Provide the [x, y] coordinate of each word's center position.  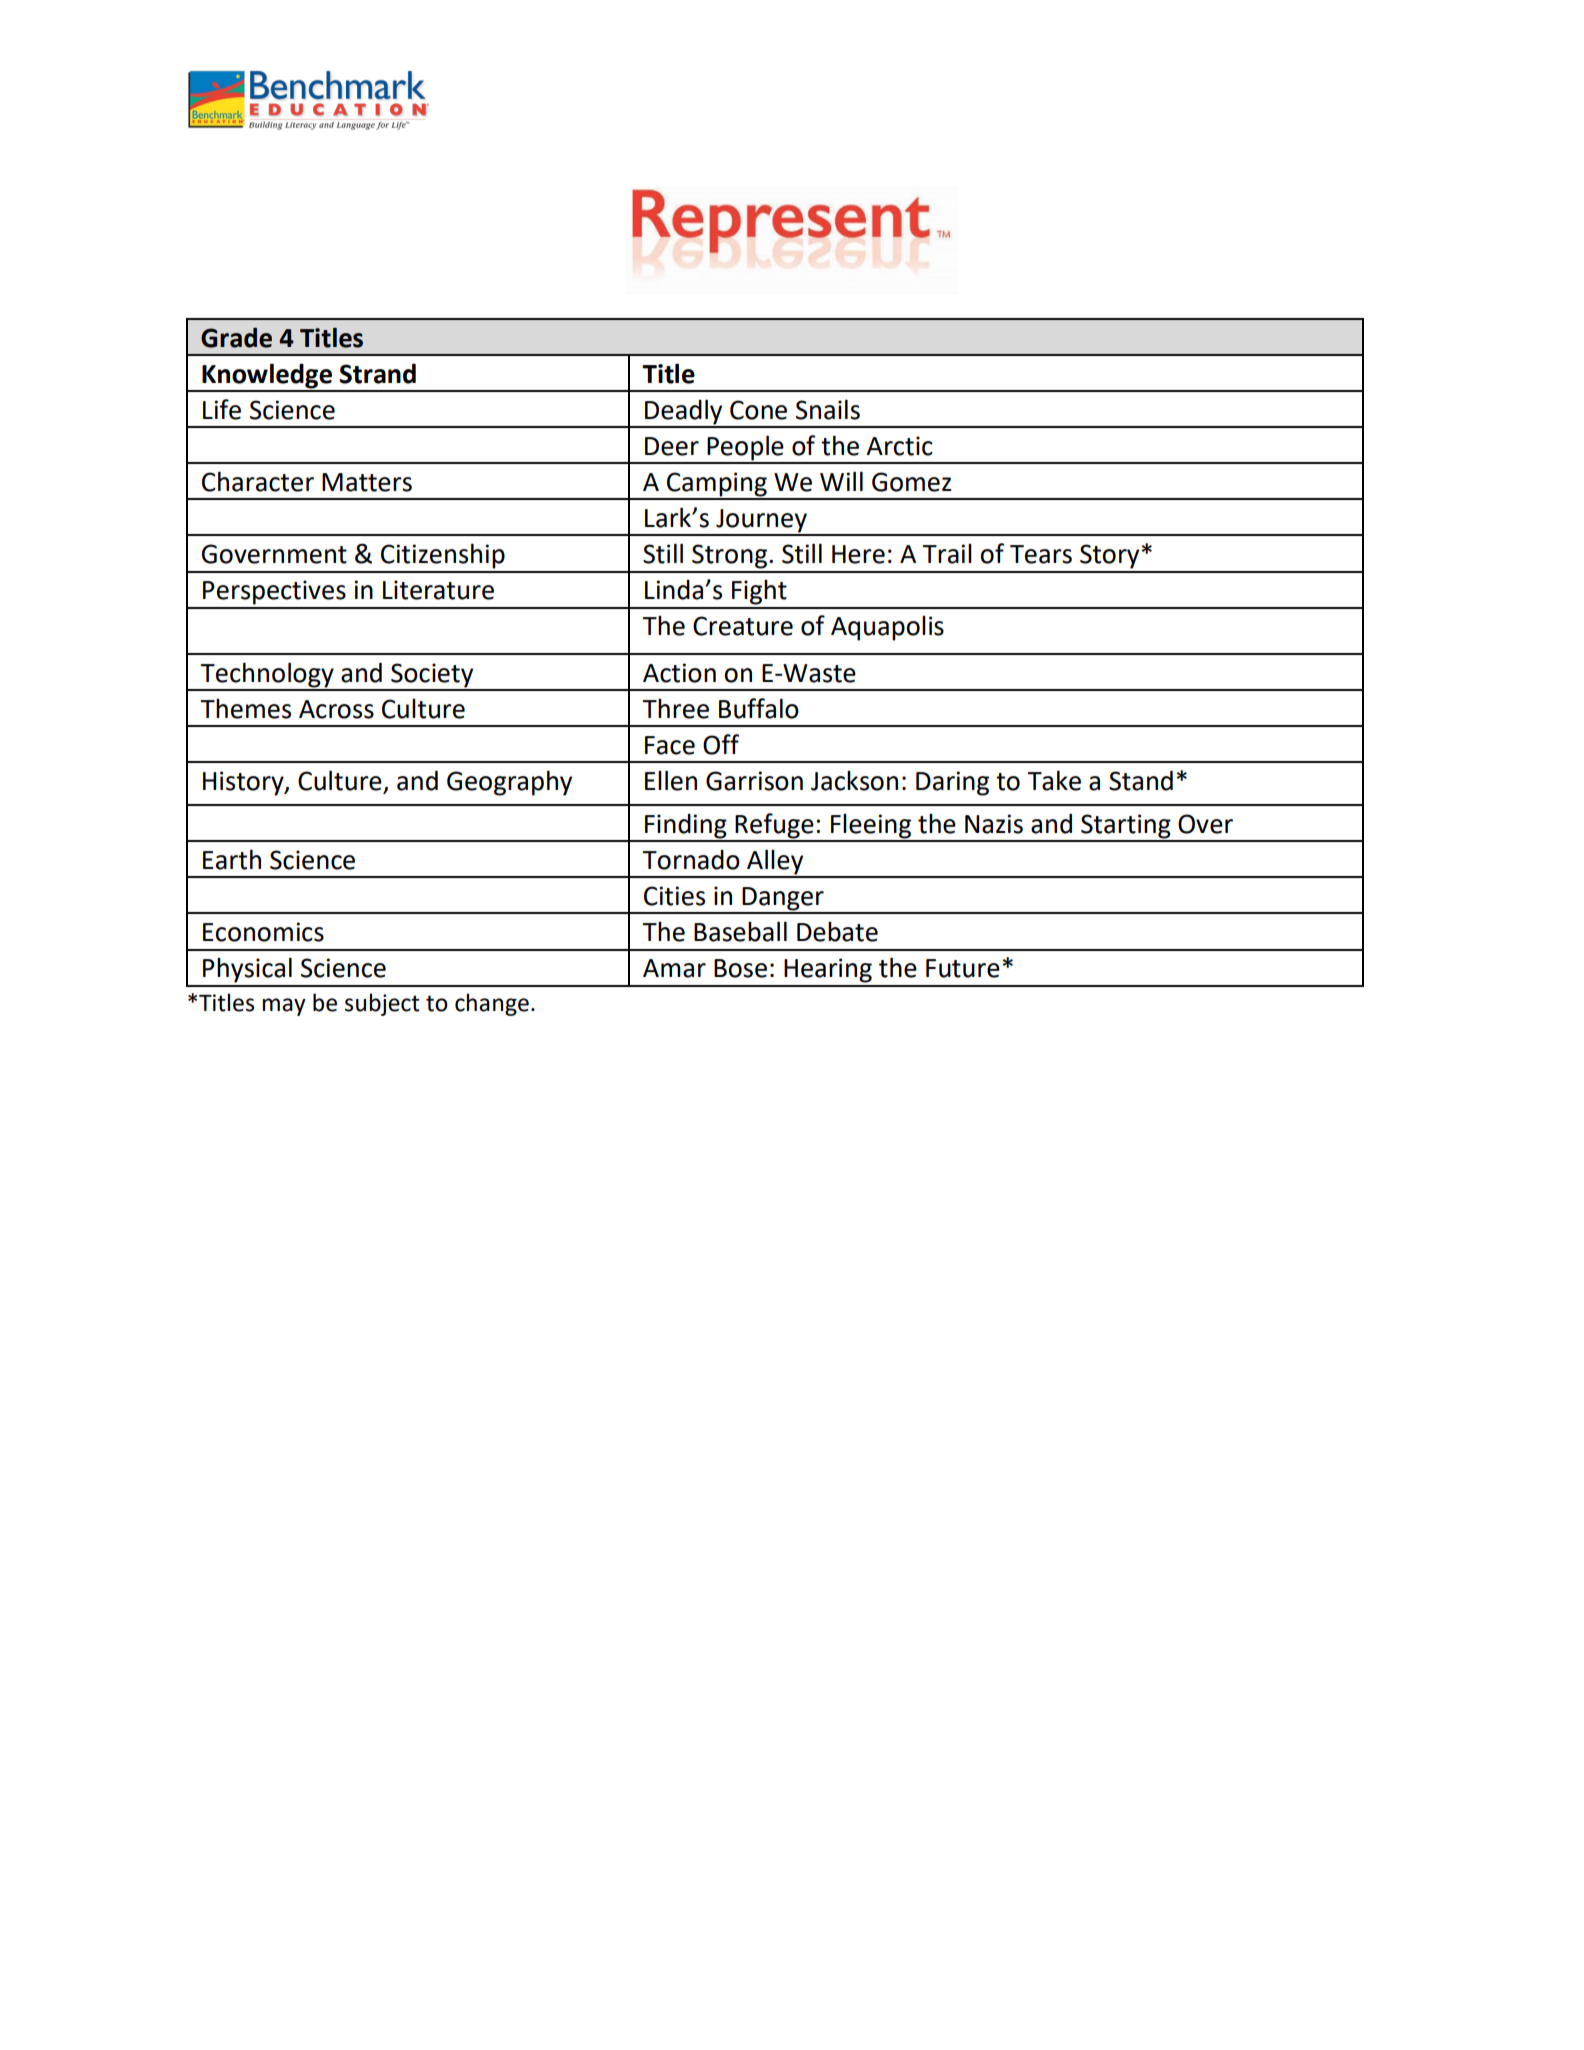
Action [679, 673]
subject [382, 1004]
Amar [674, 968]
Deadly [684, 413]
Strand [377, 373]
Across [336, 709]
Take [1054, 780]
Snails [828, 409]
